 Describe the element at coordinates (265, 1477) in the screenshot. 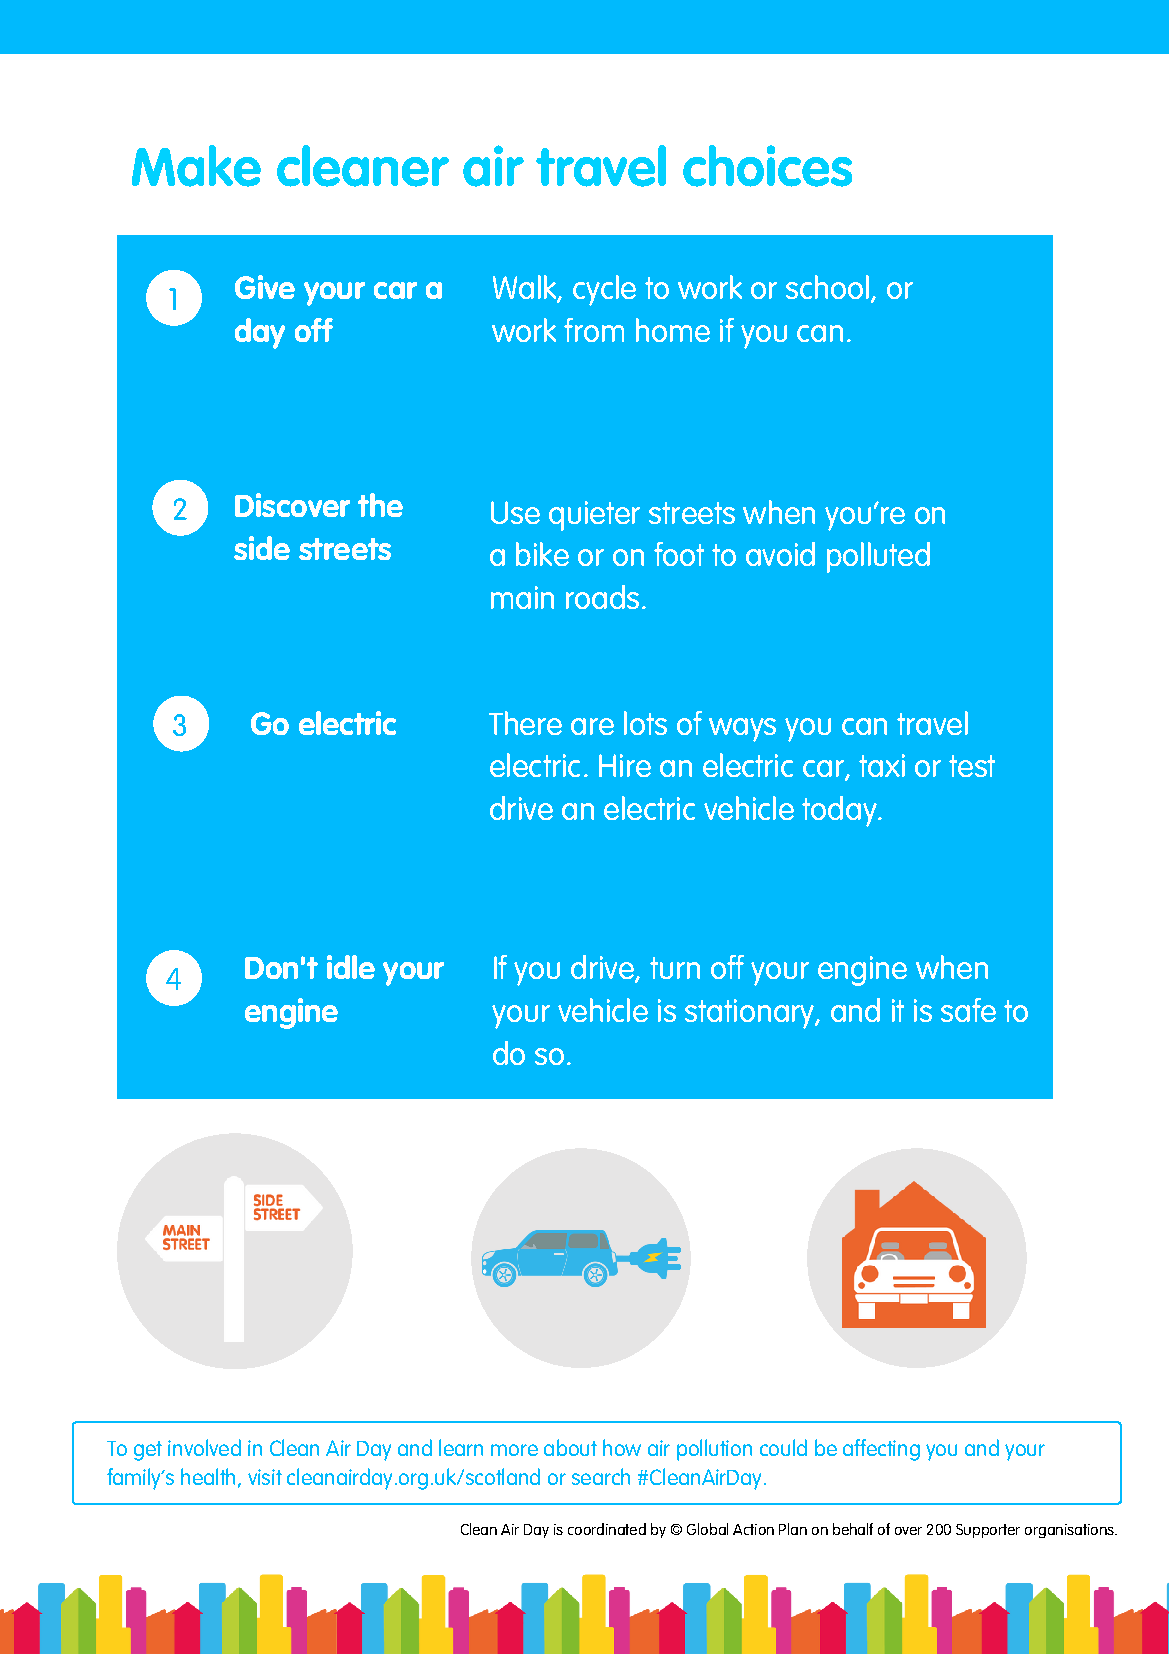

I see `visit` at that location.
